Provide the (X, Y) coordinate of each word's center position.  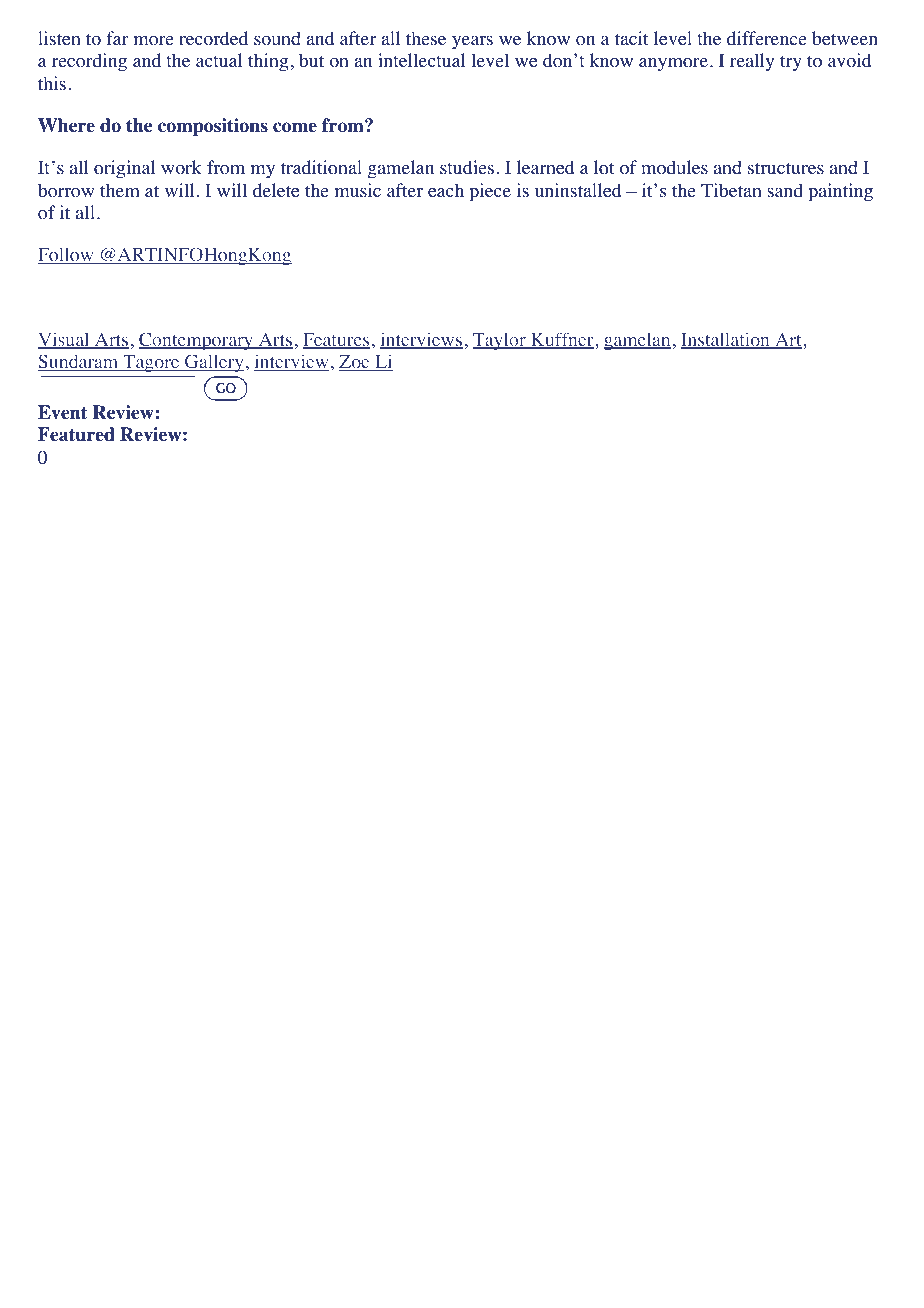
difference (767, 38)
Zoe (355, 363)
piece (490, 192)
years (472, 43)
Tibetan (731, 190)
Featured (76, 434)
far (117, 38)
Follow (67, 255)
